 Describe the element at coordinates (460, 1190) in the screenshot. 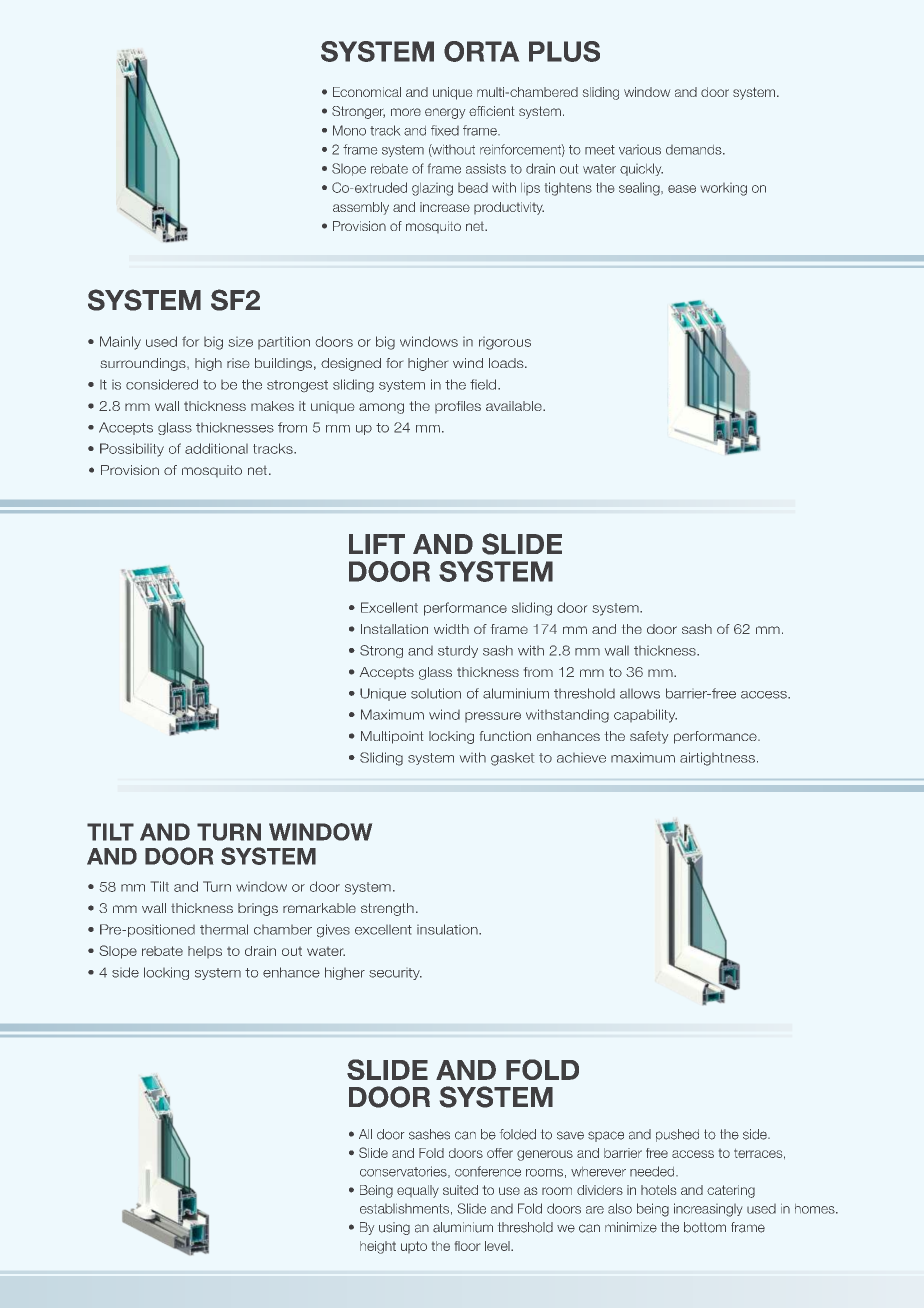

I see `suited` at that location.
